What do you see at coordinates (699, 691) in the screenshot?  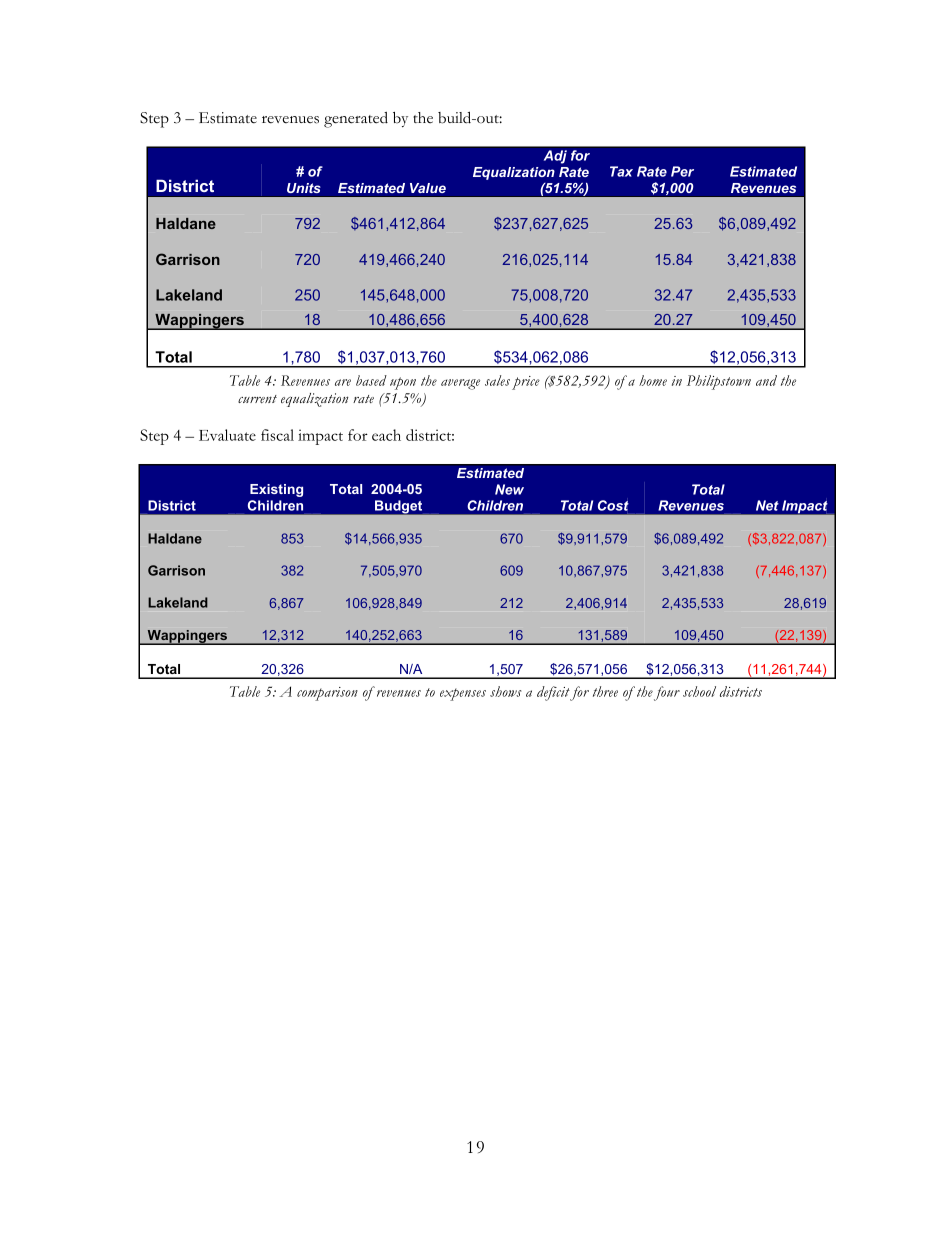 I see `school` at bounding box center [699, 691].
